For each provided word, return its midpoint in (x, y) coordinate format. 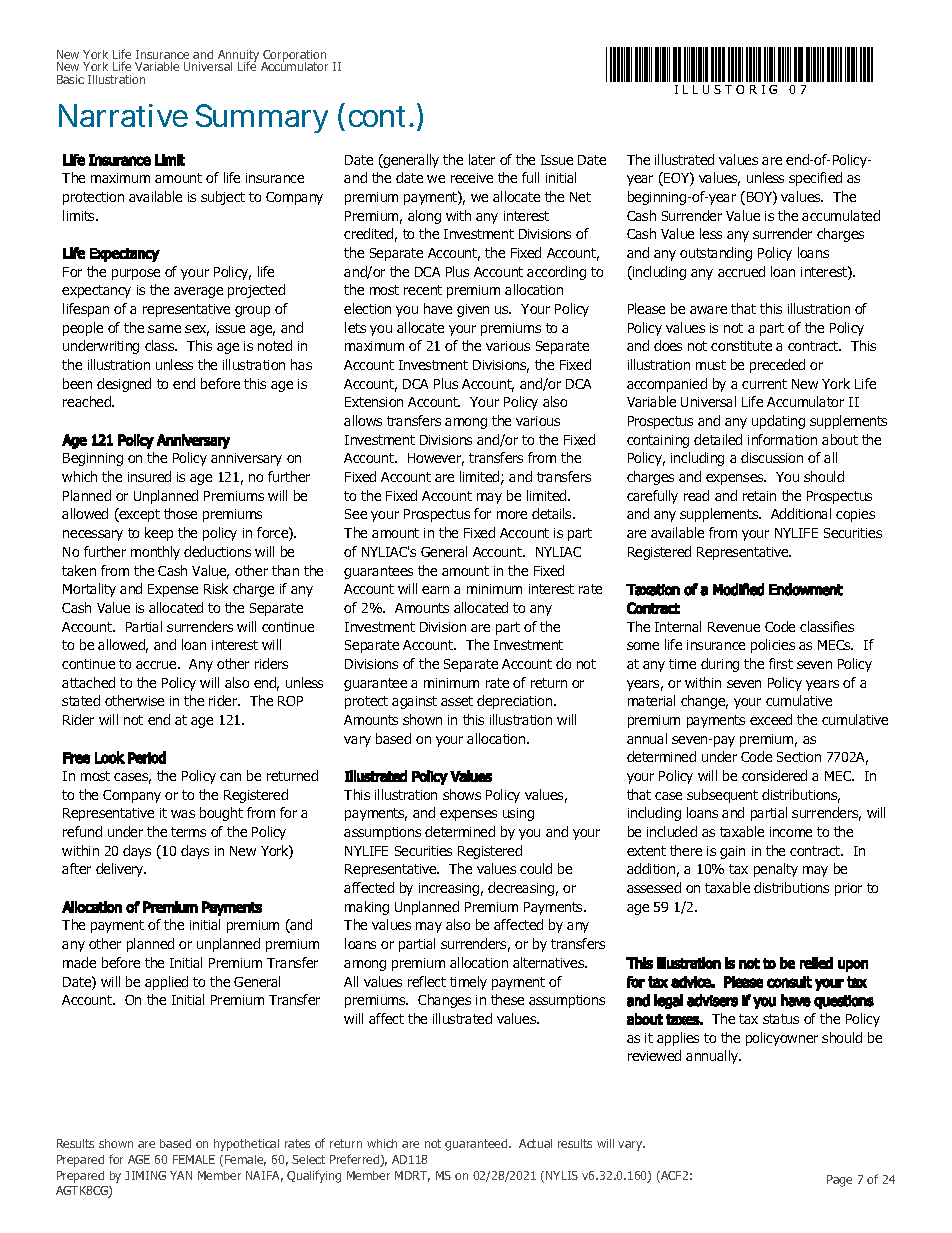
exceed (771, 719)
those (180, 513)
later (482, 159)
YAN (181, 1175)
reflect (427, 981)
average (198, 292)
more (512, 515)
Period (147, 757)
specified (815, 179)
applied (166, 983)
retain (759, 496)
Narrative (123, 115)
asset (457, 701)
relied (816, 963)
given (473, 310)
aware (708, 310)
